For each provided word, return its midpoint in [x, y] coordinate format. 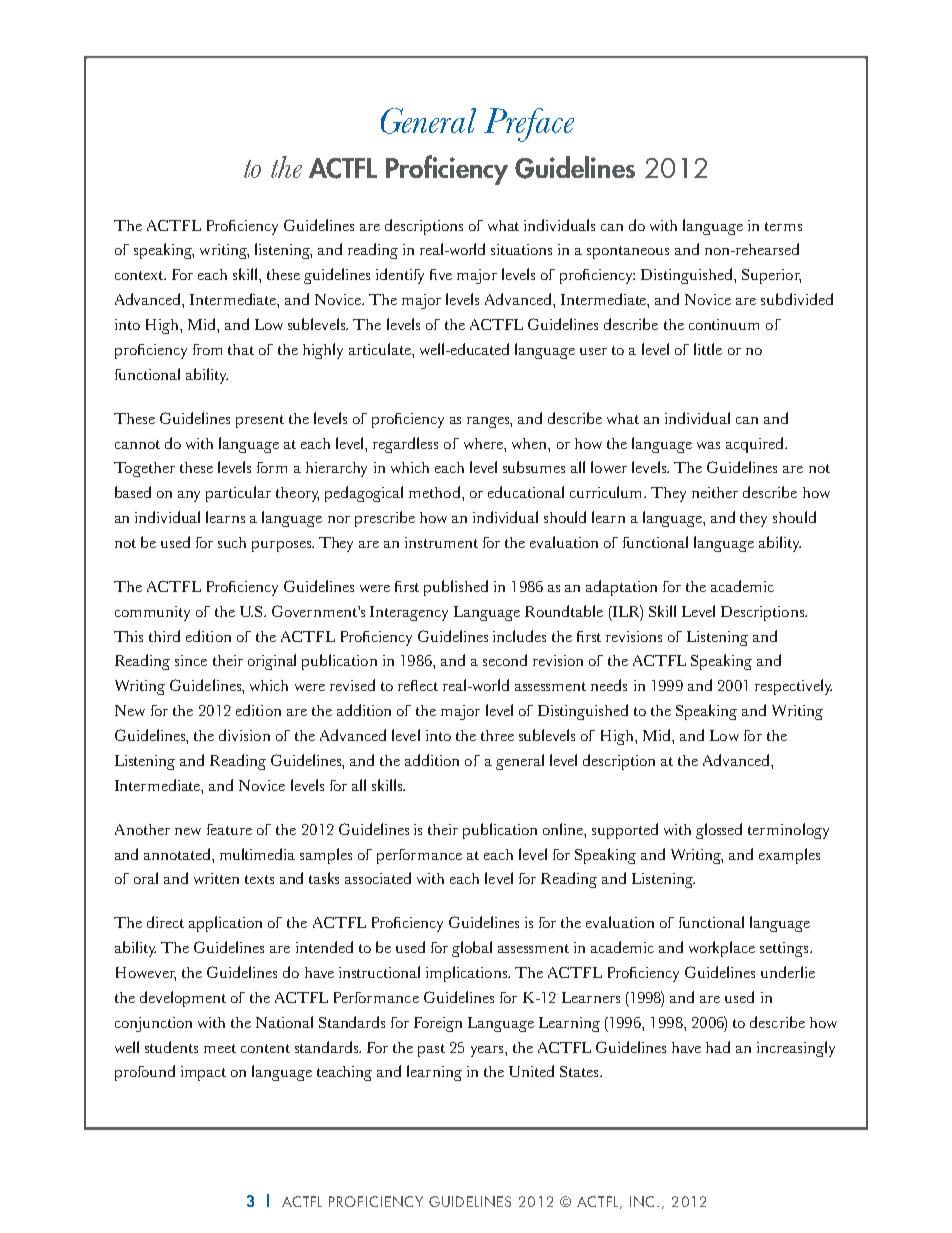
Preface [529, 125]
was [708, 445]
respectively [793, 687]
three [497, 735]
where [484, 443]
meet [220, 1048]
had [718, 1047]
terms [783, 226]
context [140, 275]
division [244, 735]
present [260, 421]
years [488, 1051]
